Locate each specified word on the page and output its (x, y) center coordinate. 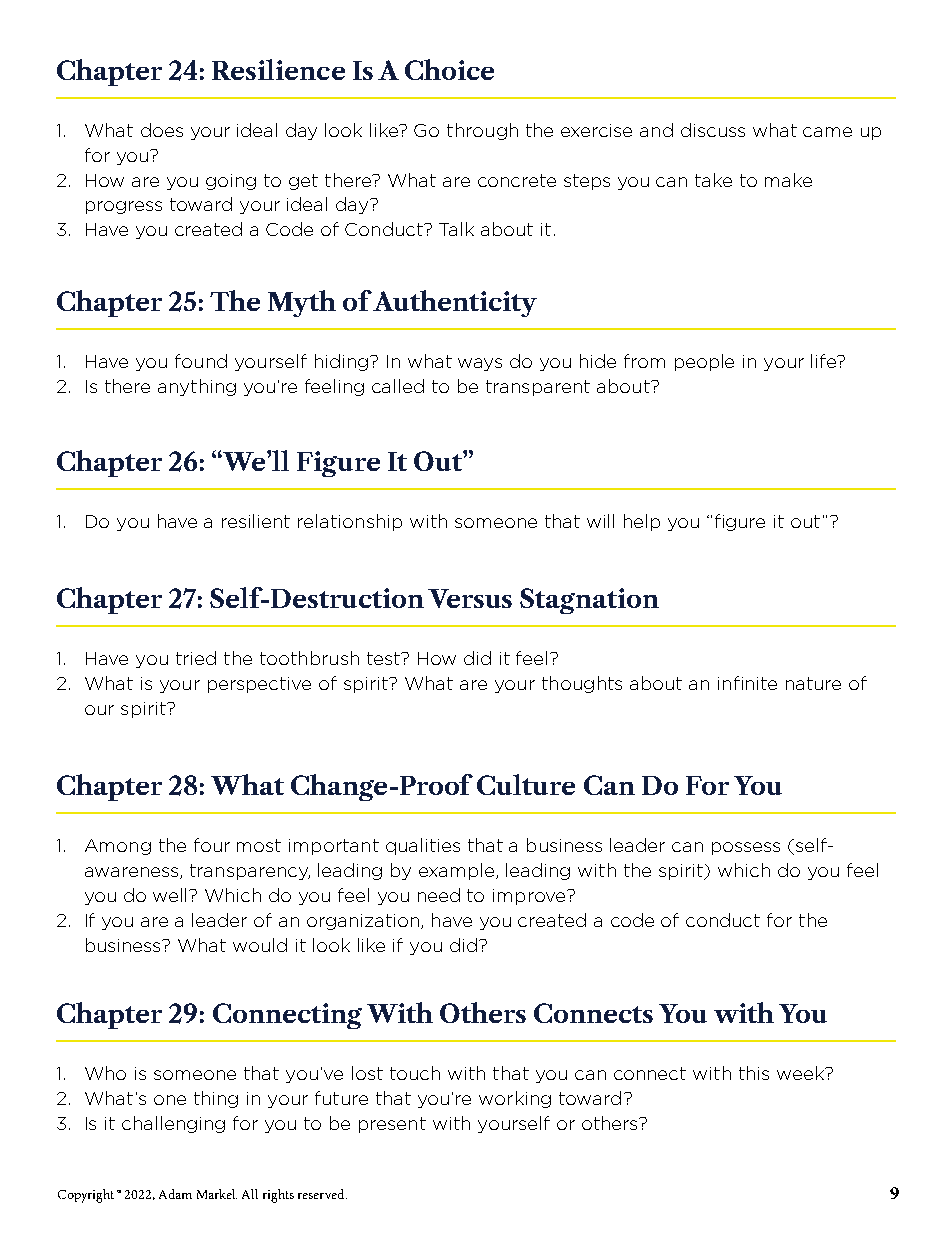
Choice (449, 69)
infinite (747, 683)
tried (196, 658)
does (162, 130)
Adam (175, 1194)
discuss (713, 130)
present (392, 1125)
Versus (470, 598)
